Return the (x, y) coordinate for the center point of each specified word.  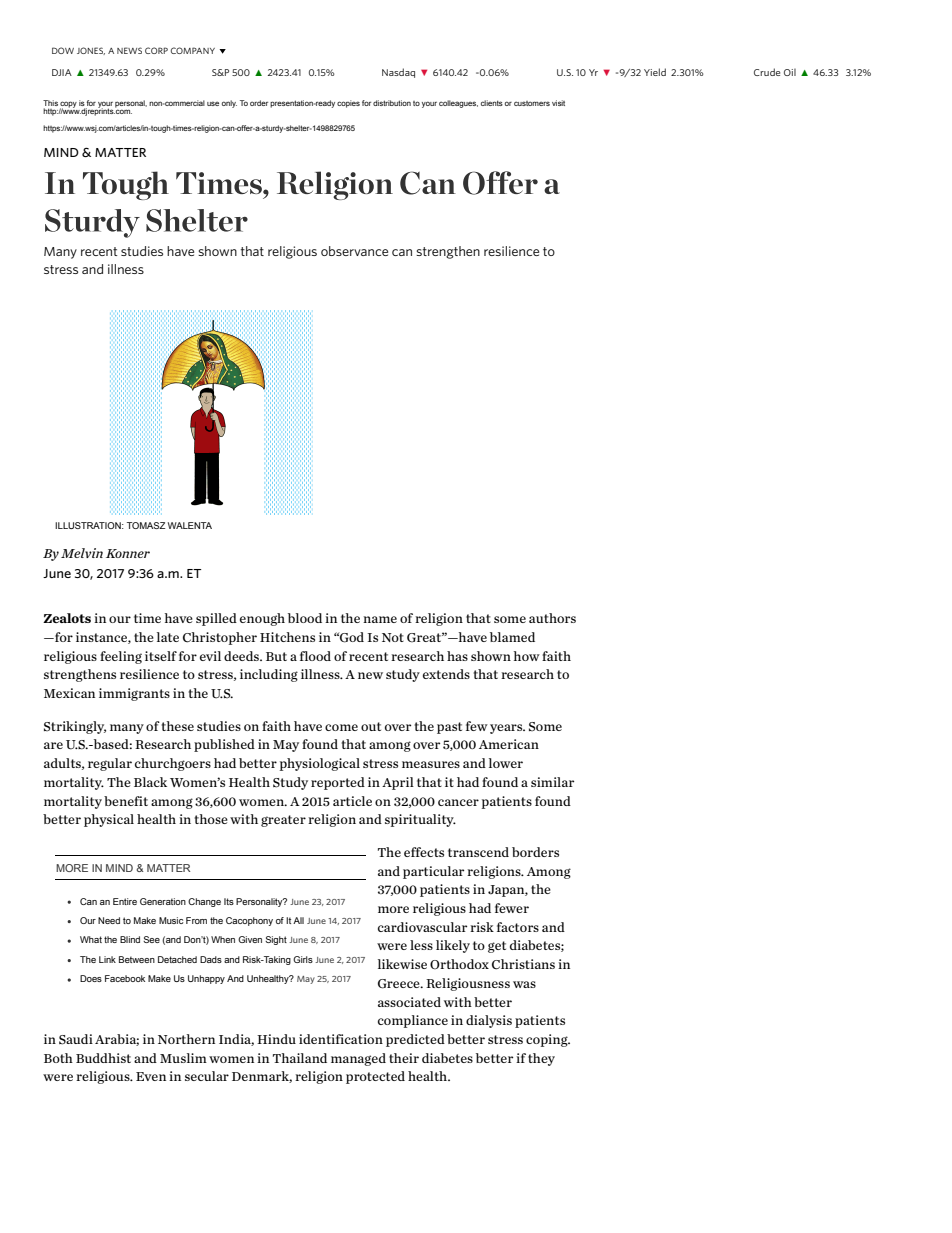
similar (552, 782)
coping (548, 1040)
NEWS (129, 50)
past (449, 728)
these (177, 726)
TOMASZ (146, 525)
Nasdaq (398, 73)
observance (354, 251)
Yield (655, 72)
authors (552, 618)
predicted (415, 1040)
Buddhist (103, 1058)
